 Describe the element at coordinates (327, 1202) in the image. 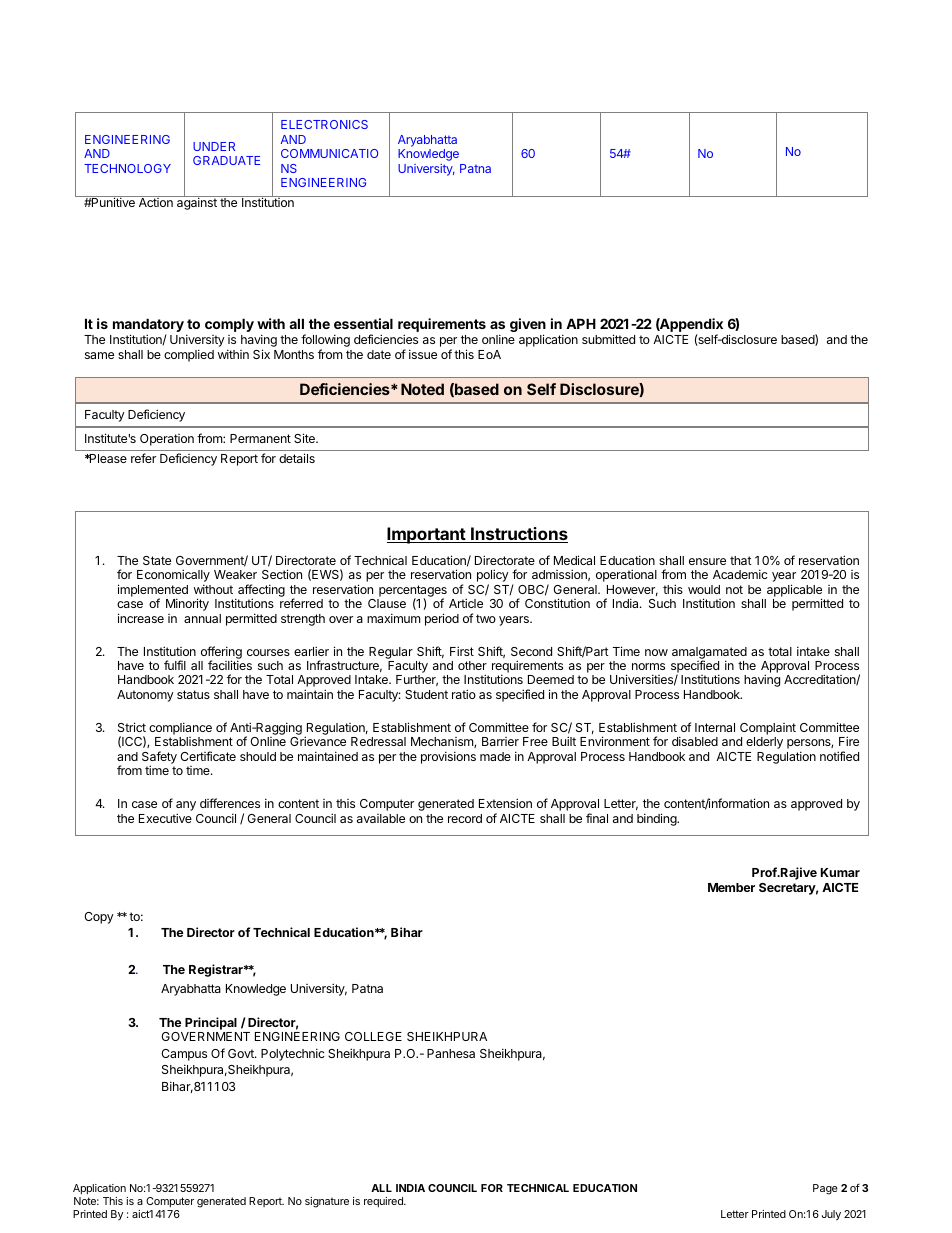

I see `signature` at that location.
